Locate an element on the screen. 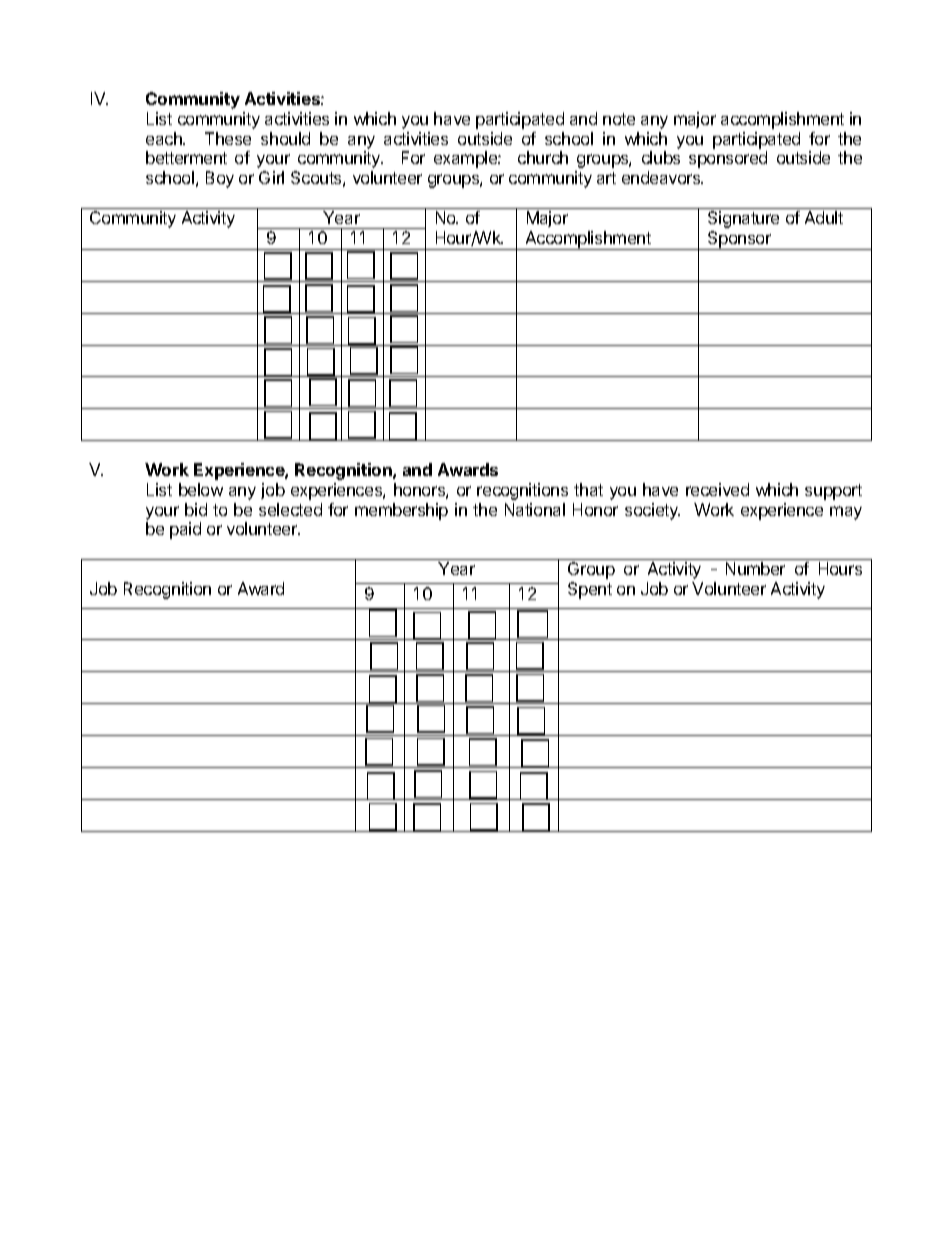 The width and height of the screenshot is (952, 1233). endeavors is located at coordinates (662, 177).
